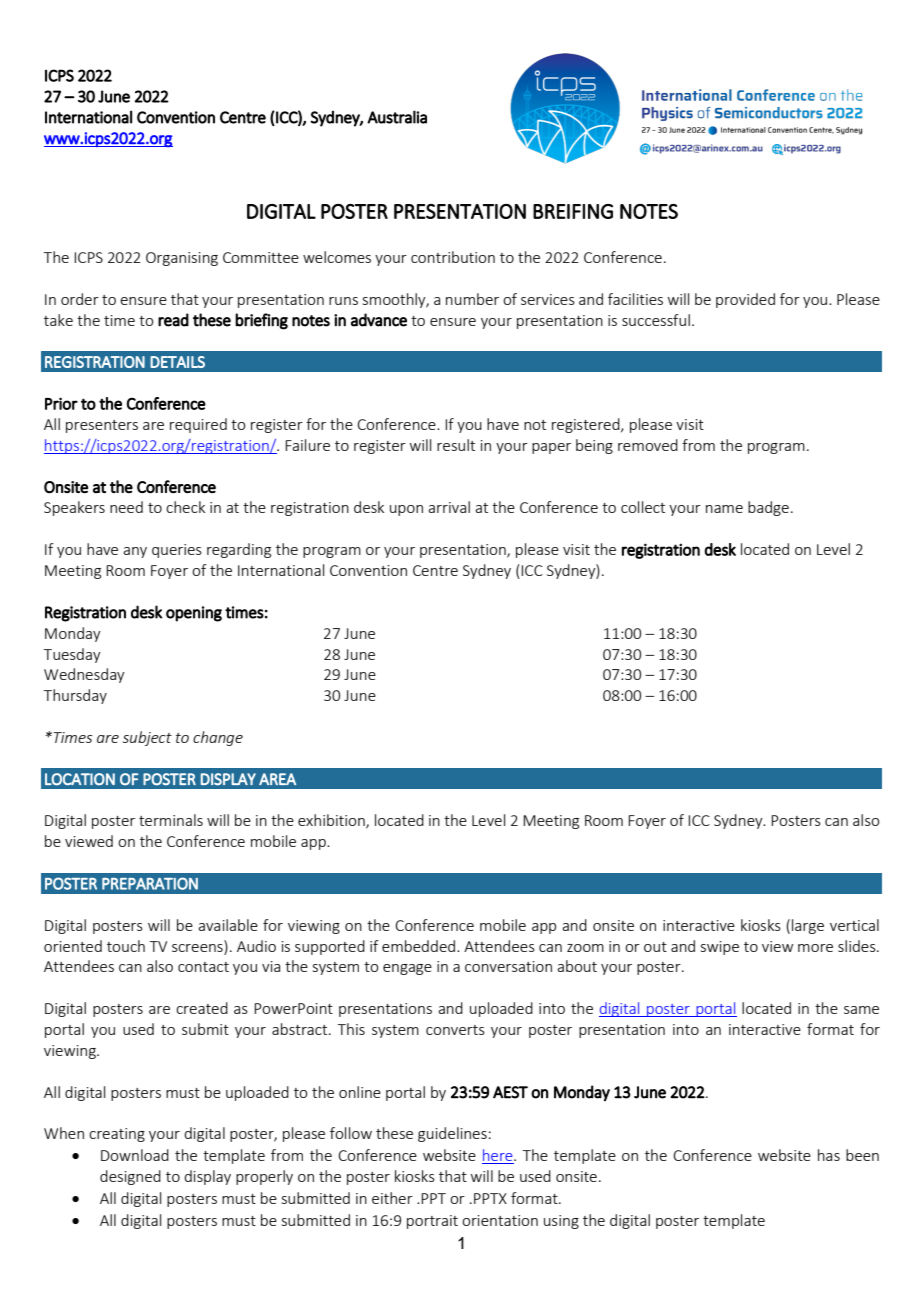  Describe the element at coordinates (397, 117) in the screenshot. I see `Australia` at that location.
